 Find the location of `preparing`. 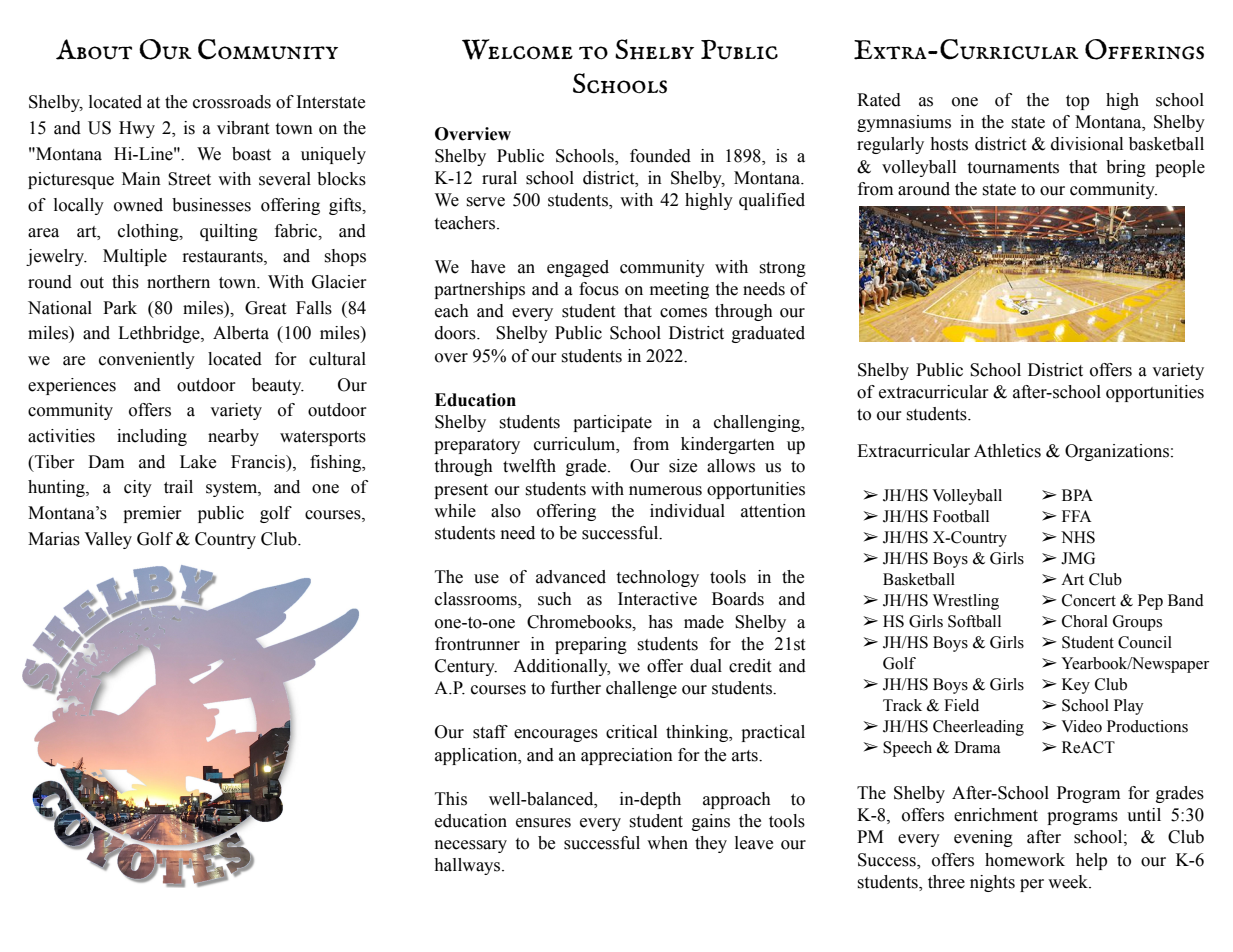

preparing is located at coordinates (591, 645).
